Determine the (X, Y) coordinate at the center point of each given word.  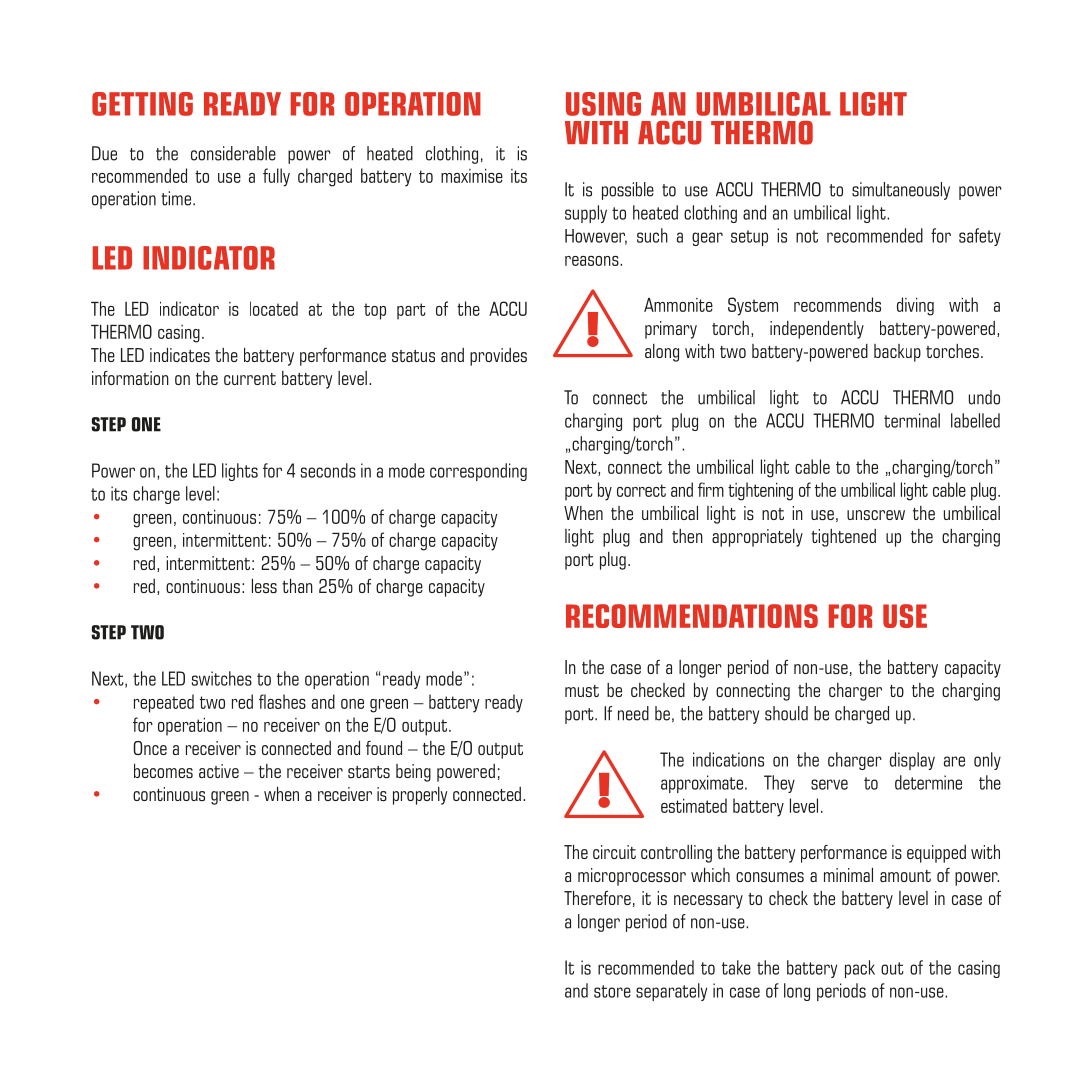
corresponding (478, 472)
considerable (233, 153)
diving (915, 306)
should (786, 713)
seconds (328, 470)
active (219, 771)
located (274, 308)
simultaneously (901, 191)
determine (928, 782)
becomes (163, 770)
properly (420, 796)
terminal (912, 420)
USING (603, 104)
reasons (593, 261)
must (582, 691)
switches (222, 678)
